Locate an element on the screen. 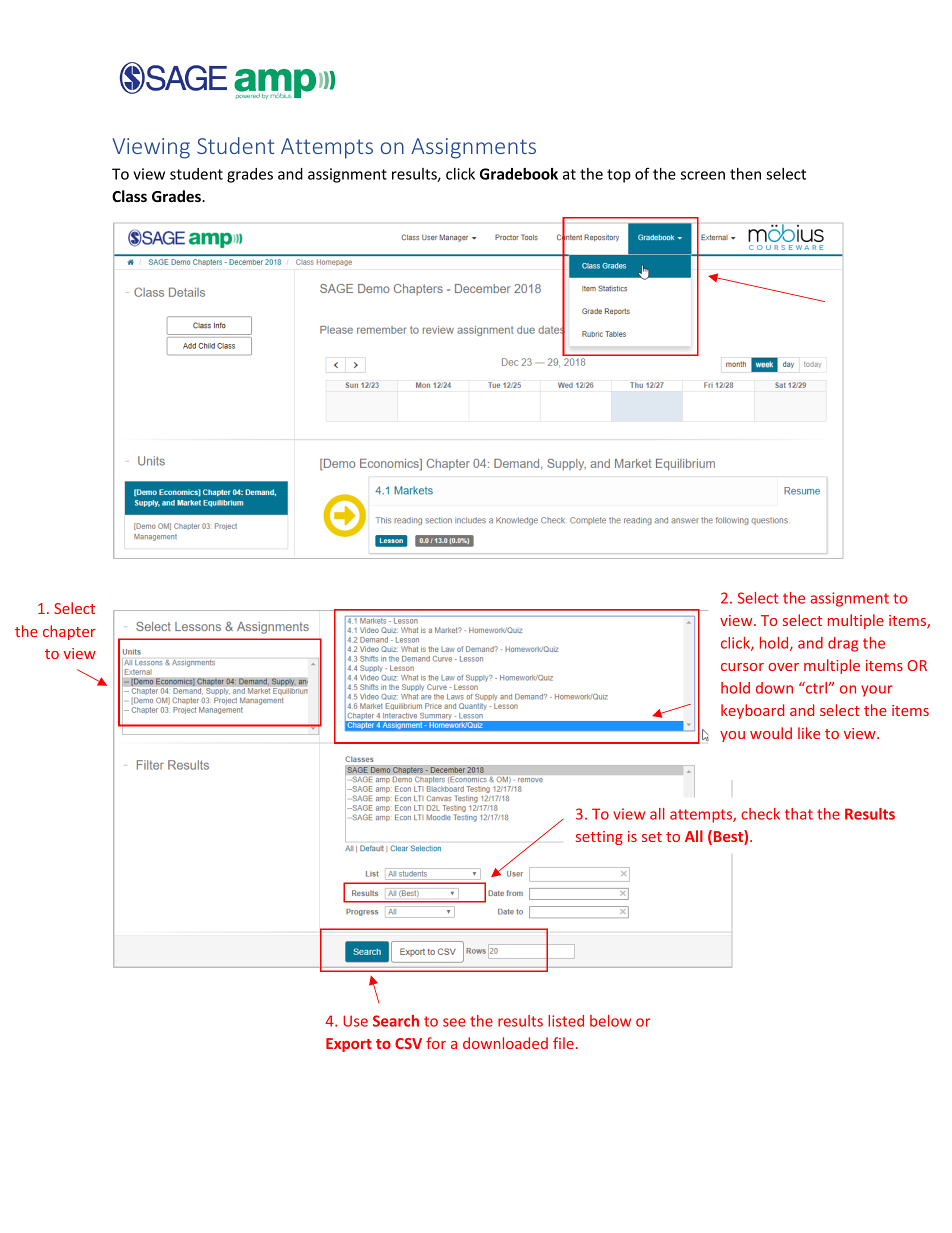 The image size is (952, 1233). setting is located at coordinates (599, 838).
